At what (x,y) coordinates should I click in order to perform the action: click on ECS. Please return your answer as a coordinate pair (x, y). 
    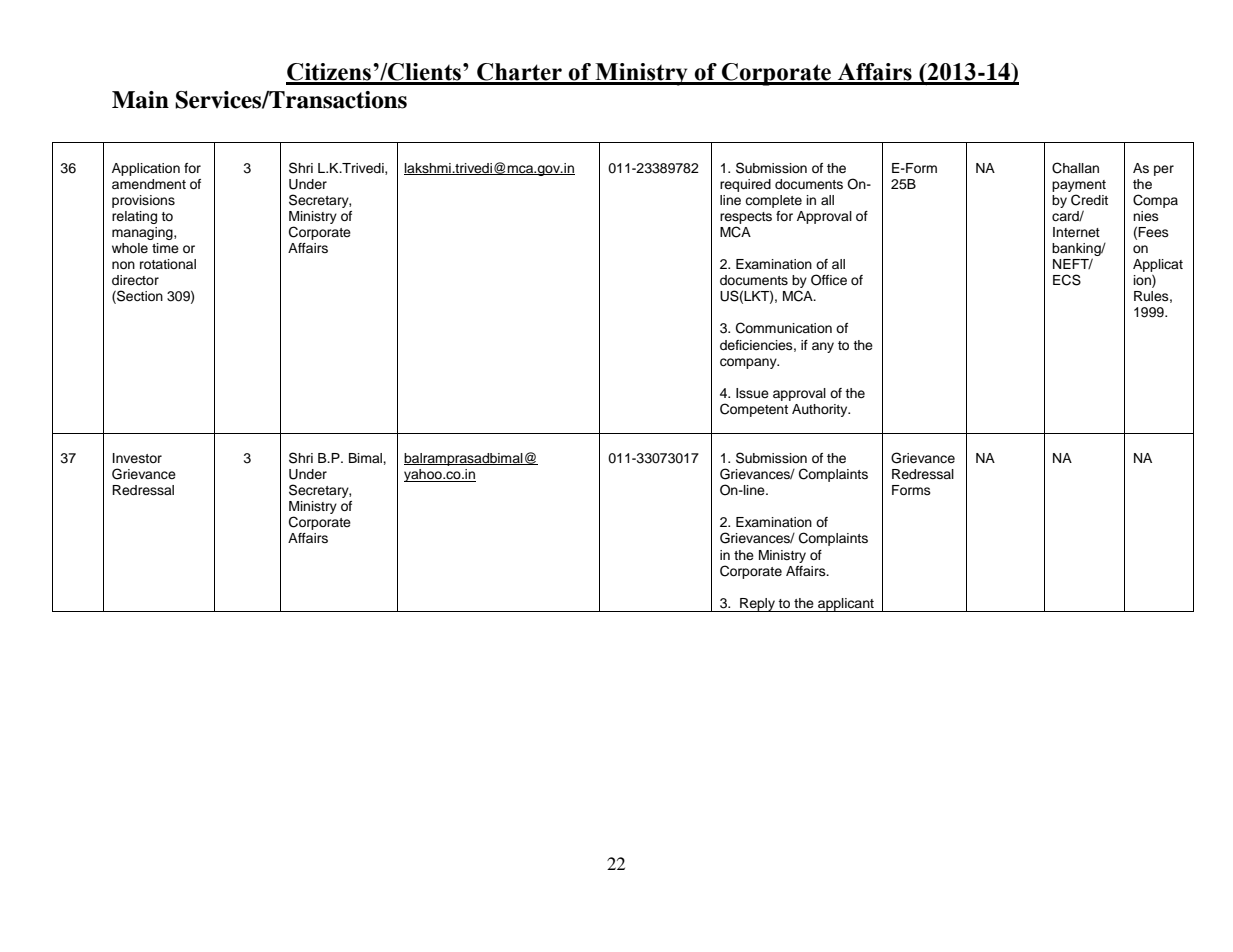
    Looking at the image, I should click on (1067, 280).
